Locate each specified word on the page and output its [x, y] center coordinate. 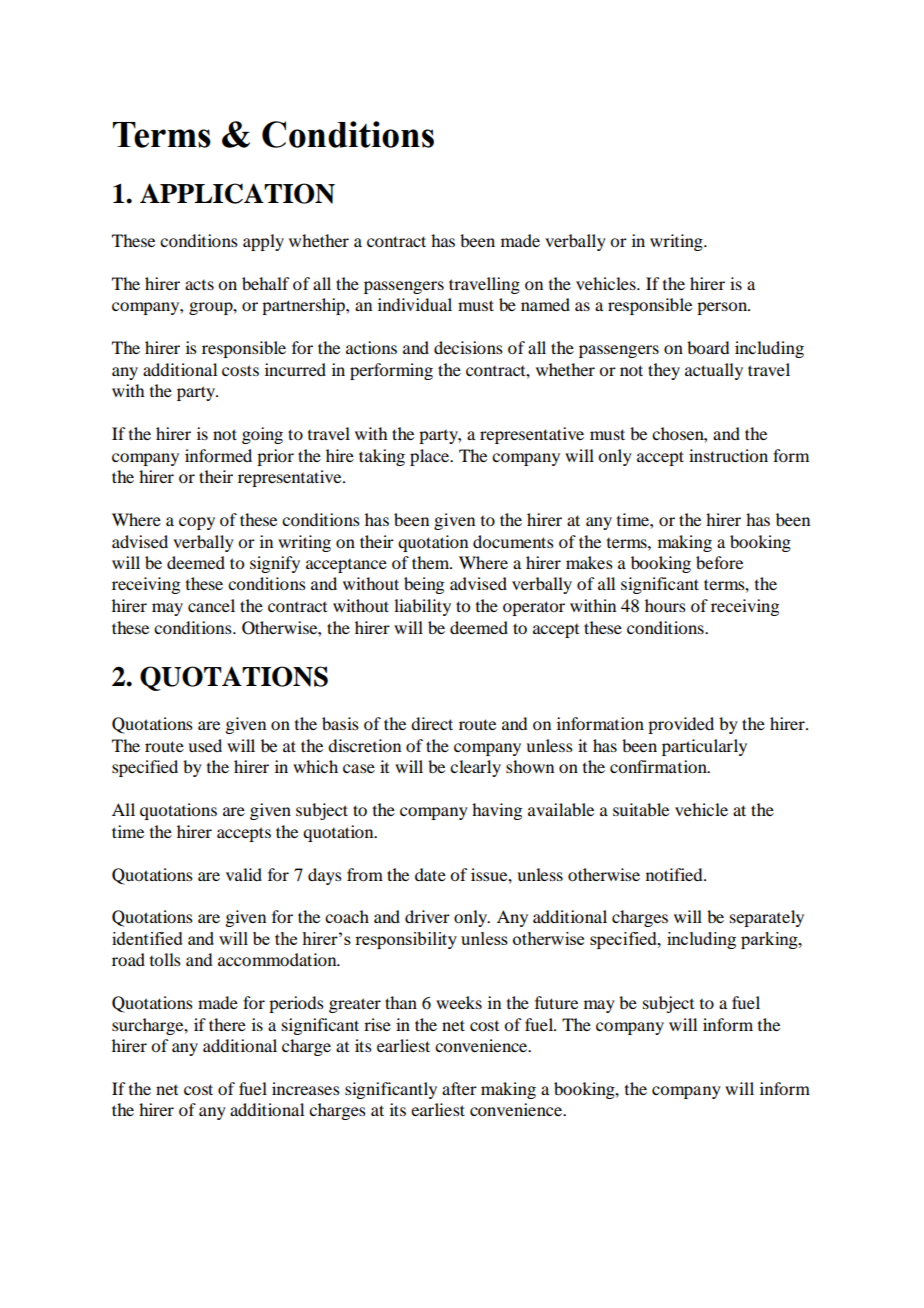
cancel [211, 605]
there [227, 1024]
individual [415, 304]
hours [665, 605]
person [723, 308]
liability [422, 607]
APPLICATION [237, 193]
